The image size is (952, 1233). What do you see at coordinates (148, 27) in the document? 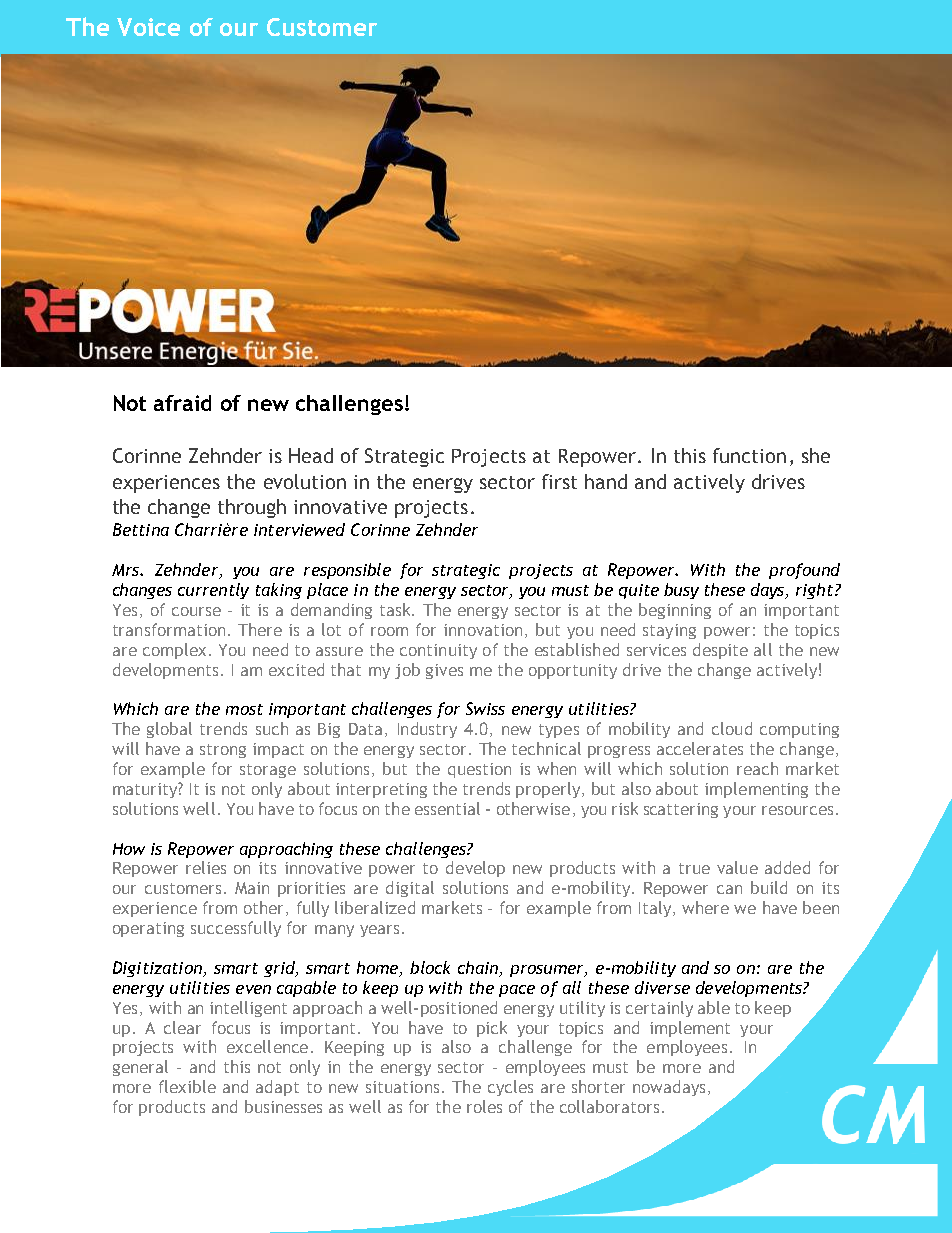
I see `Voice` at bounding box center [148, 27].
